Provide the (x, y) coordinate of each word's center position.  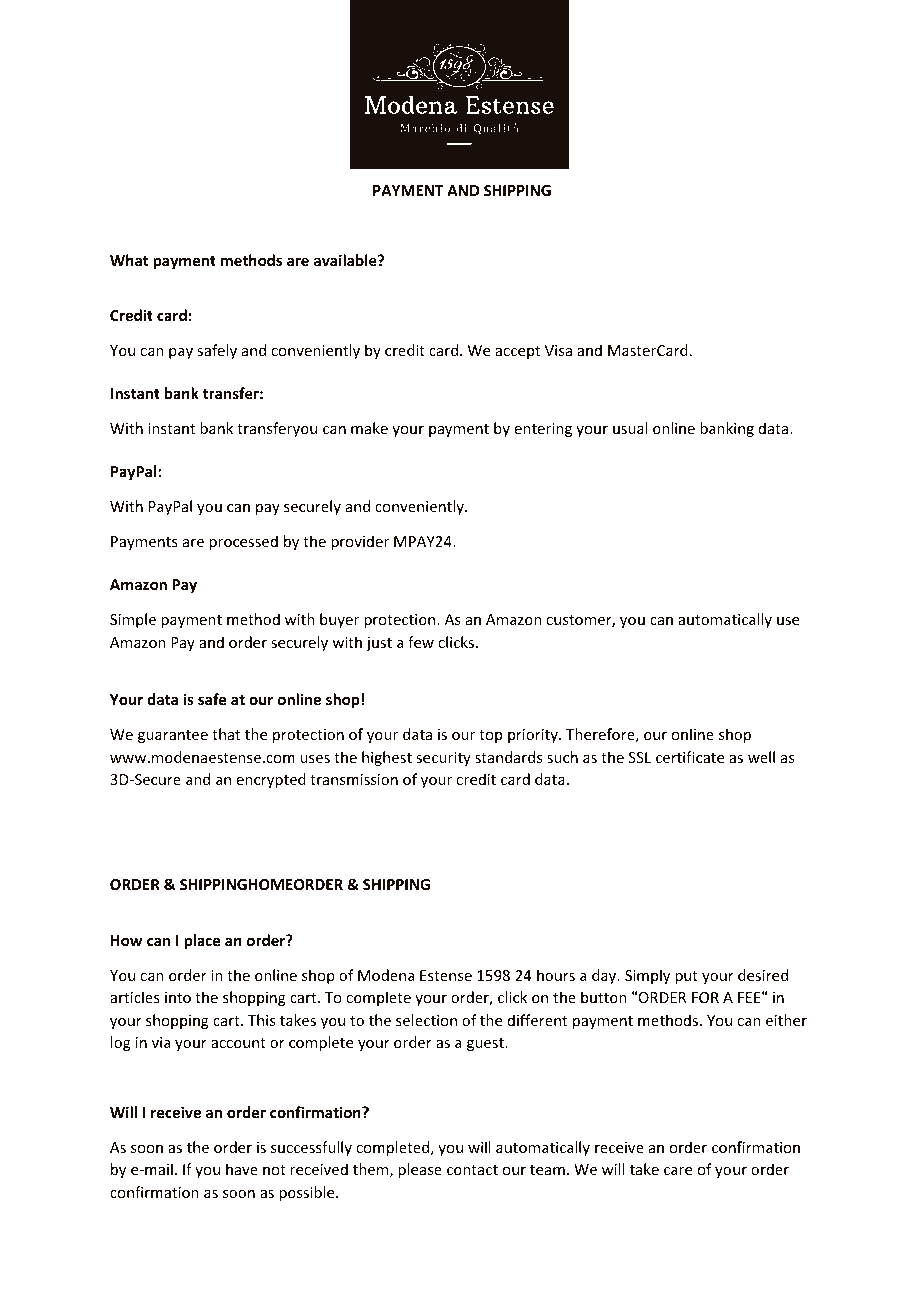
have (242, 1169)
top (490, 736)
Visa (558, 350)
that (226, 734)
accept (517, 352)
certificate (690, 757)
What (129, 260)
